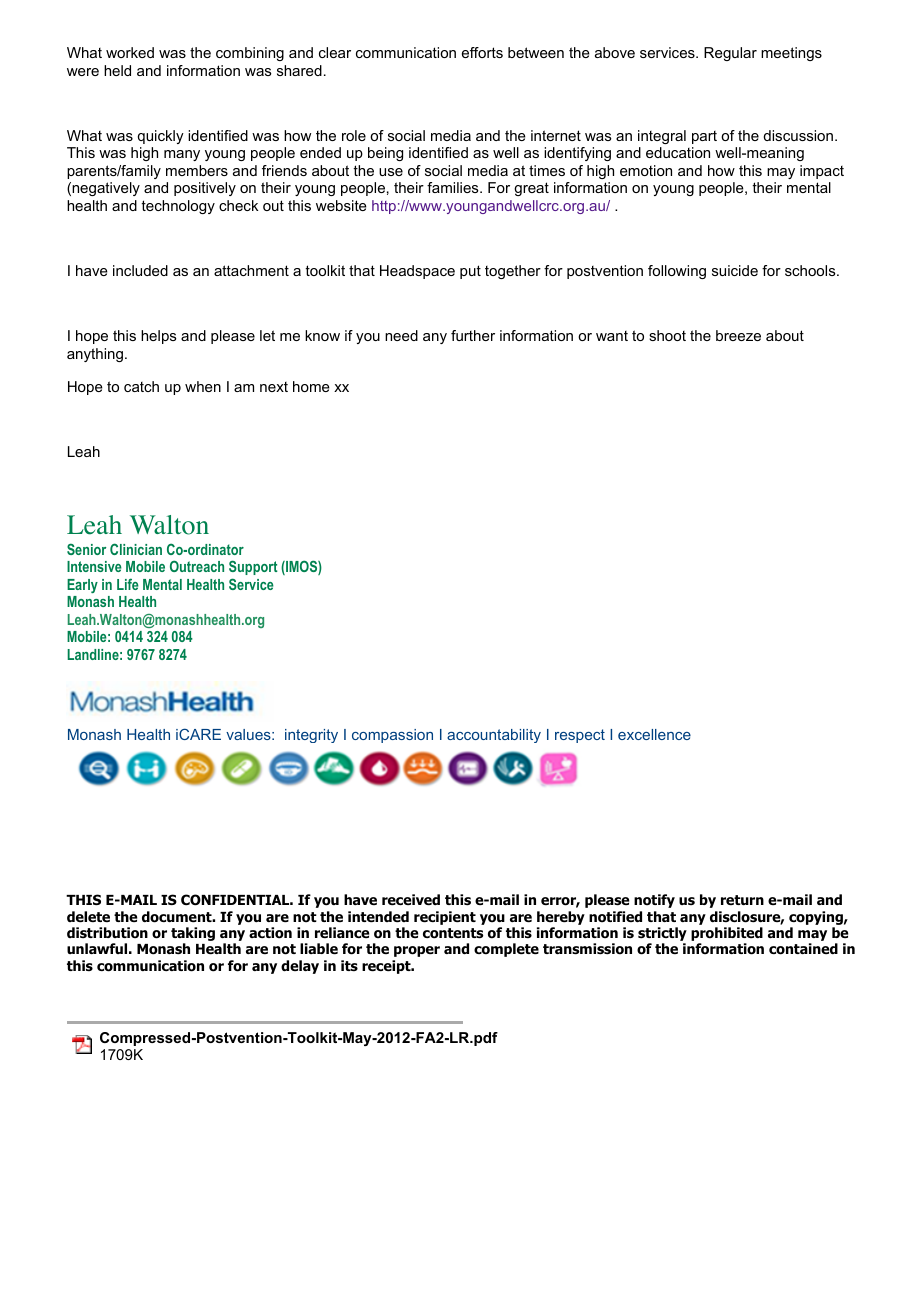 Image resolution: width=924 pixels, height=1308 pixels. What do you see at coordinates (136, 549) in the page?
I see `Clinician` at bounding box center [136, 549].
